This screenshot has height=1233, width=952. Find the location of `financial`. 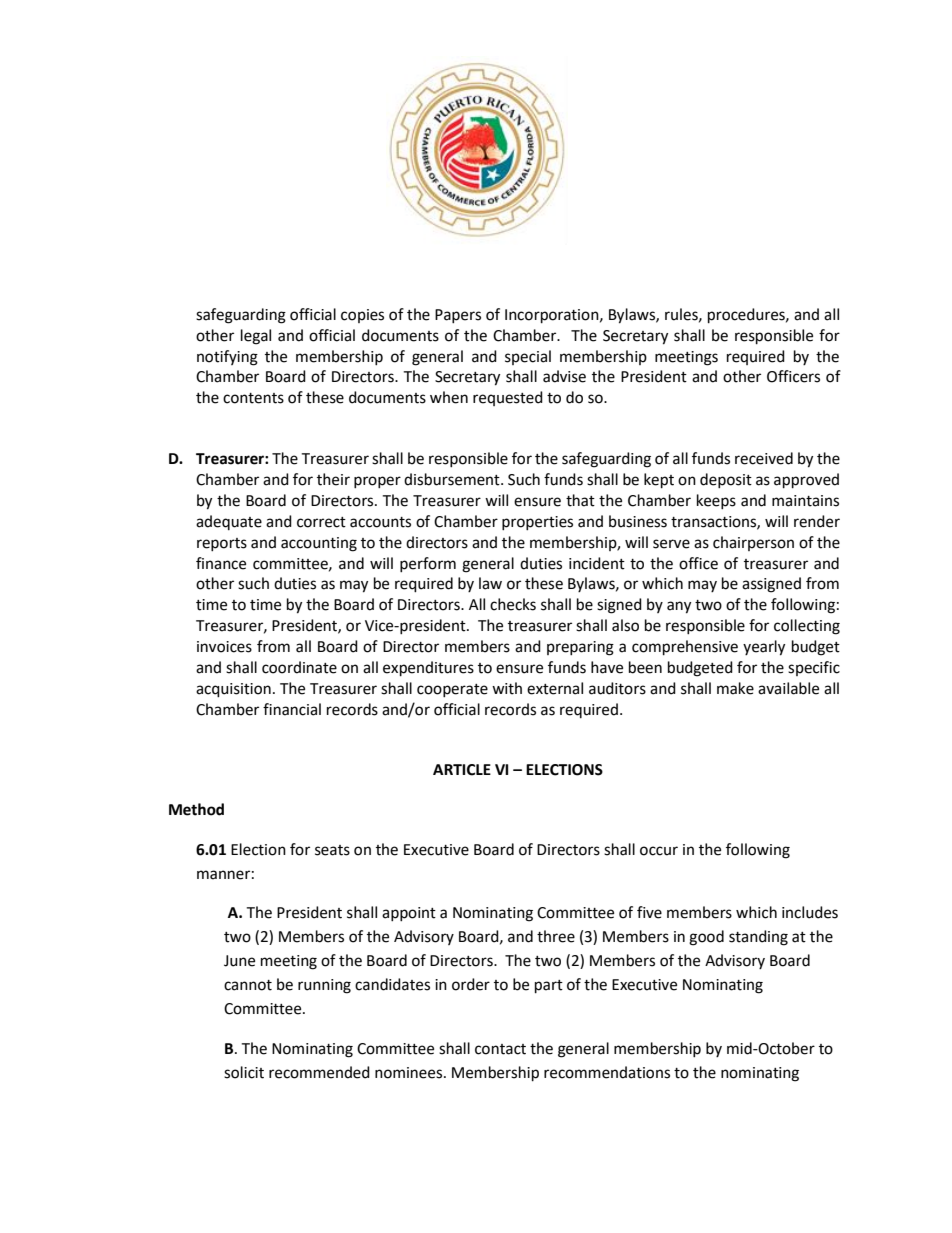

financial is located at coordinates (292, 709).
